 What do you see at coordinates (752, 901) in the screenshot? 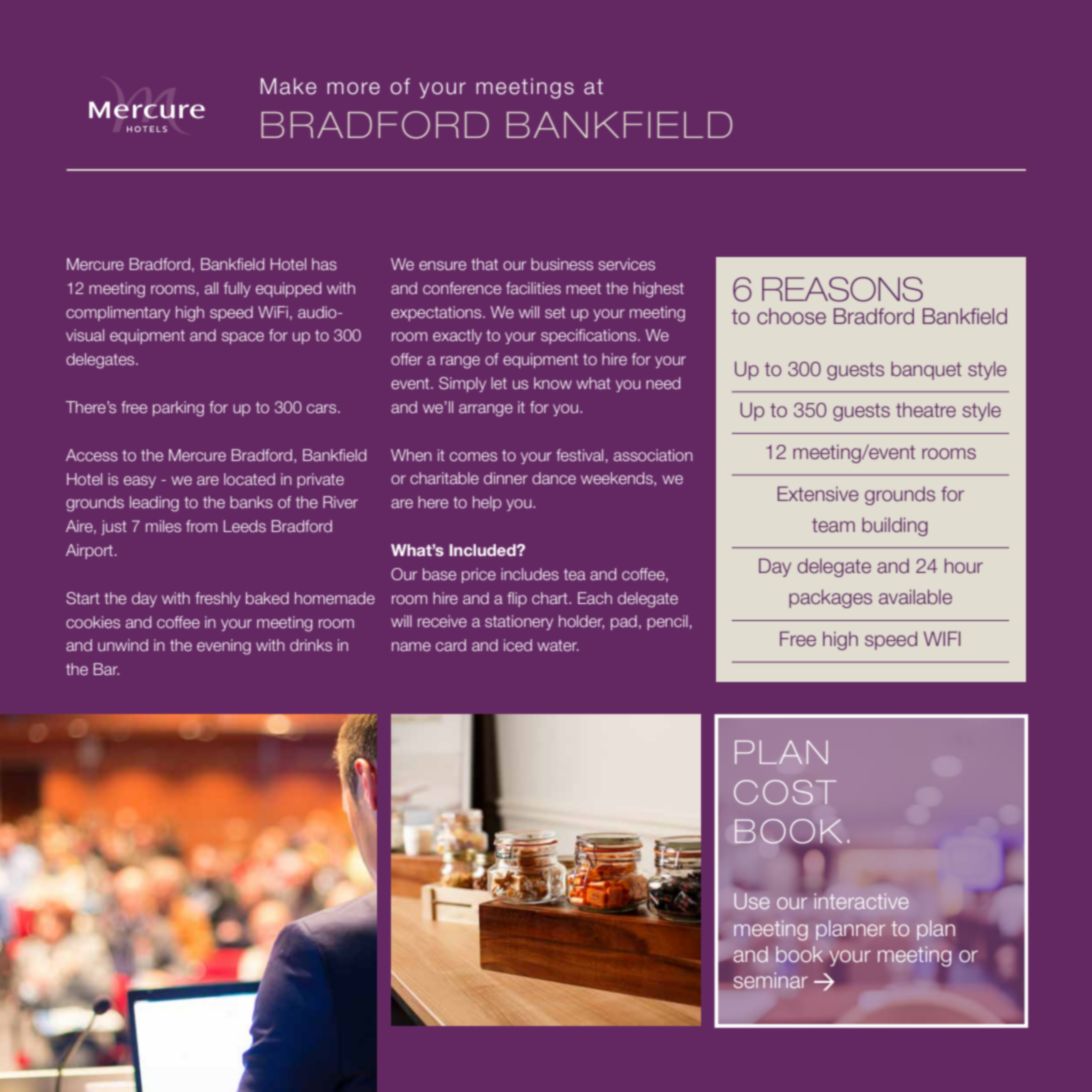
I see `Use` at bounding box center [752, 901].
